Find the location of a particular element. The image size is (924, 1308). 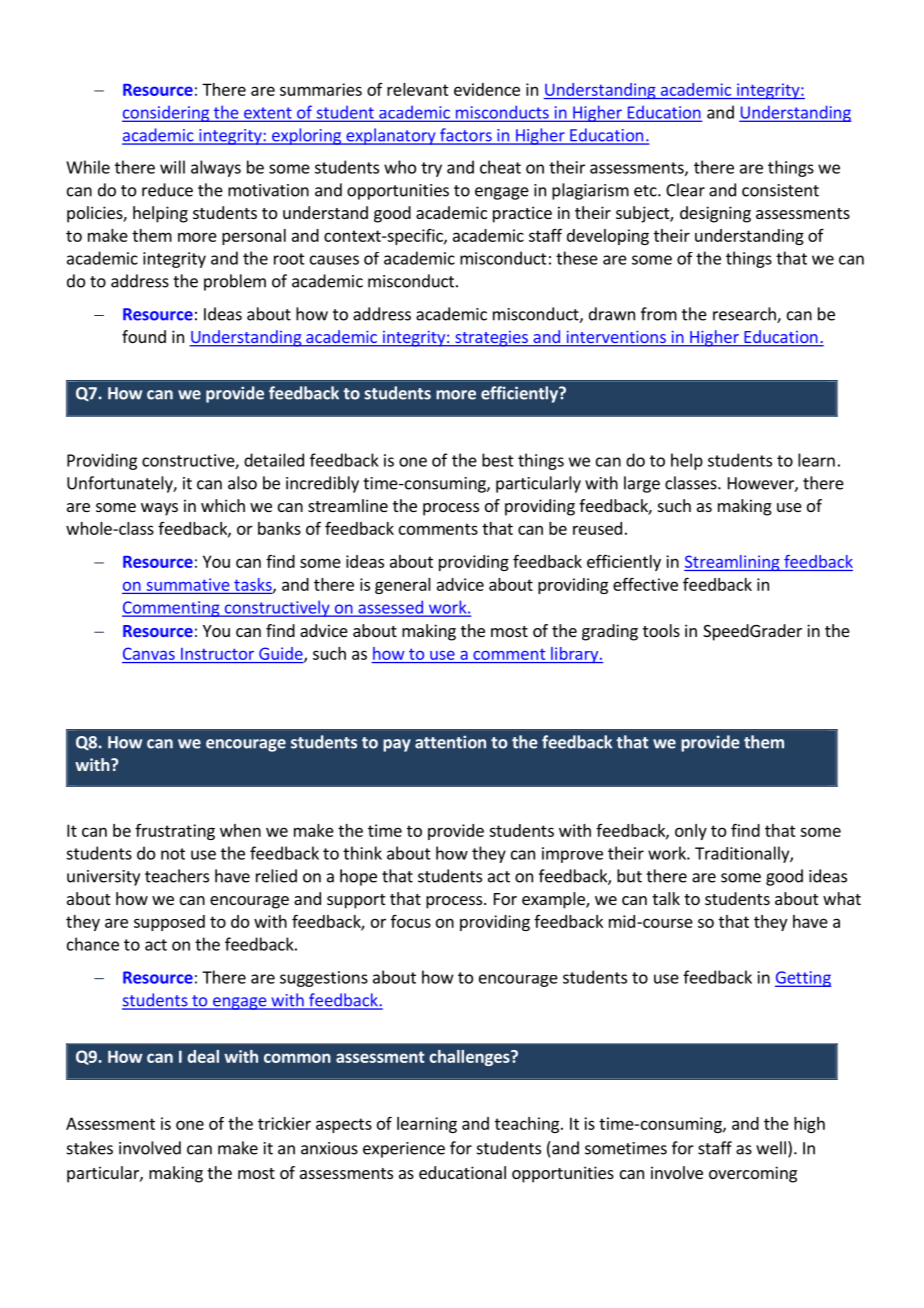

factors is located at coordinates (466, 136).
